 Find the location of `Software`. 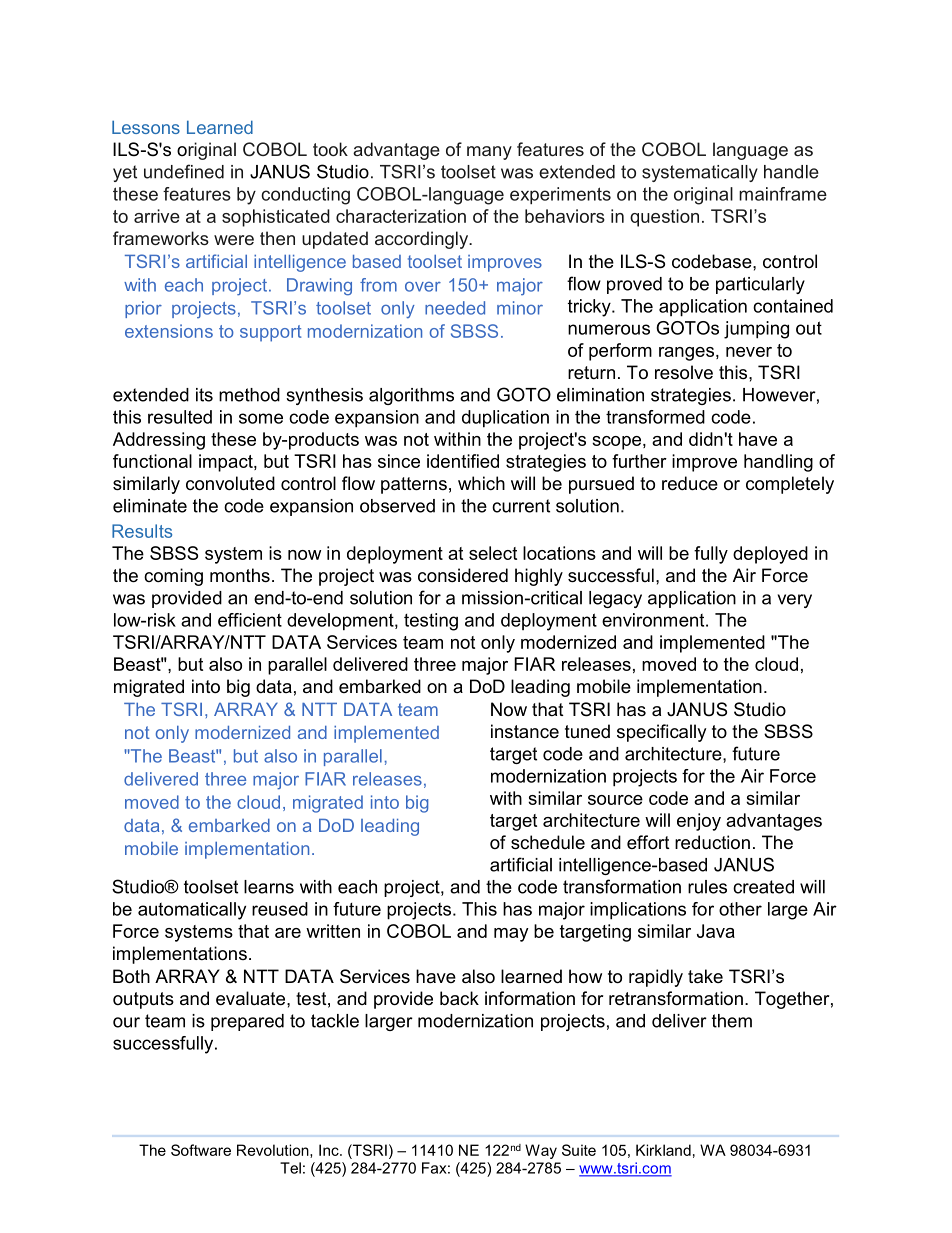

Software is located at coordinates (201, 1150).
